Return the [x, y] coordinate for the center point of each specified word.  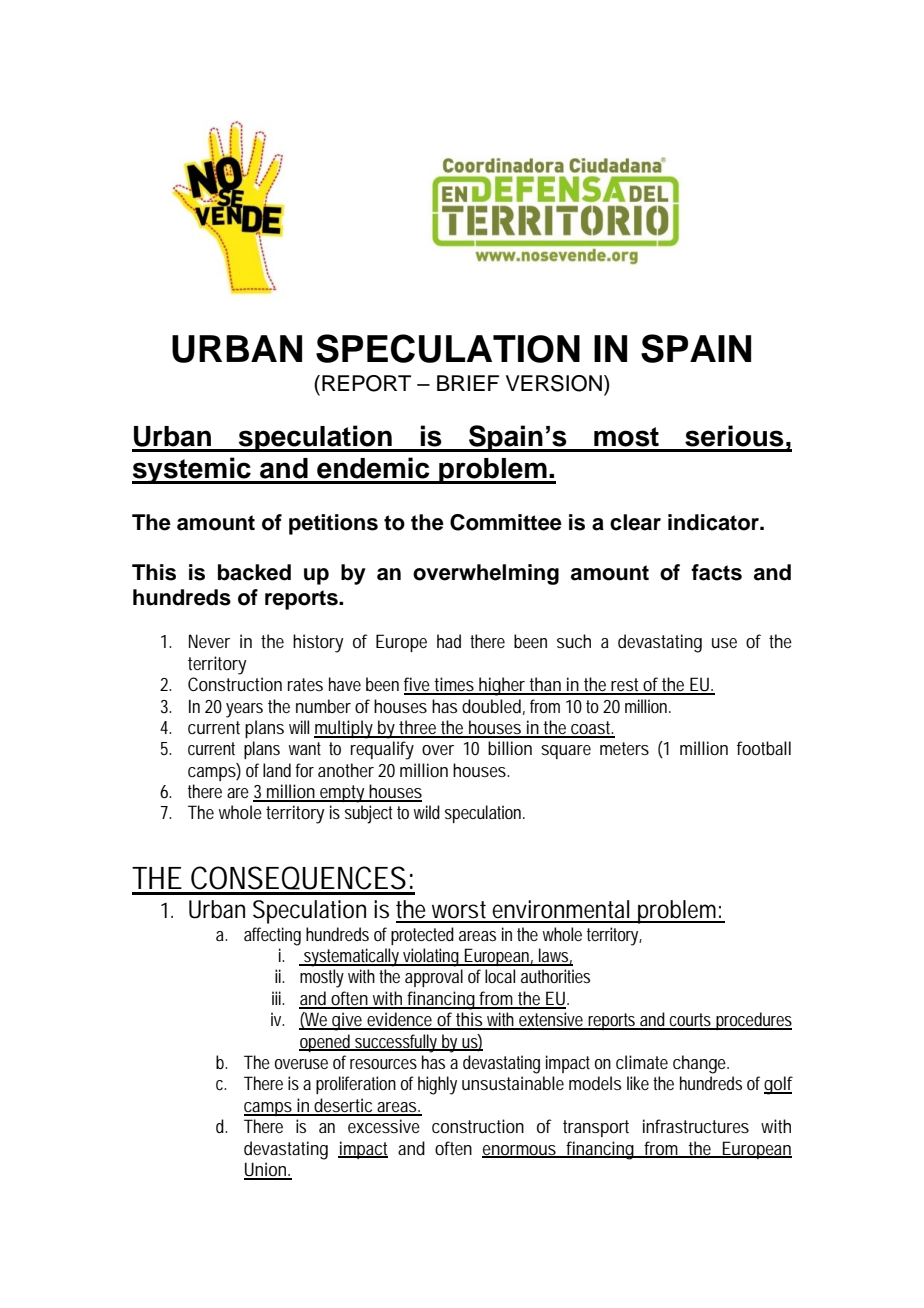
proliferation [356, 1085]
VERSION [554, 383]
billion [510, 748]
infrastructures [696, 1126]
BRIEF [468, 383]
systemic [192, 470]
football [764, 748]
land [277, 770]
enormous [521, 1151]
